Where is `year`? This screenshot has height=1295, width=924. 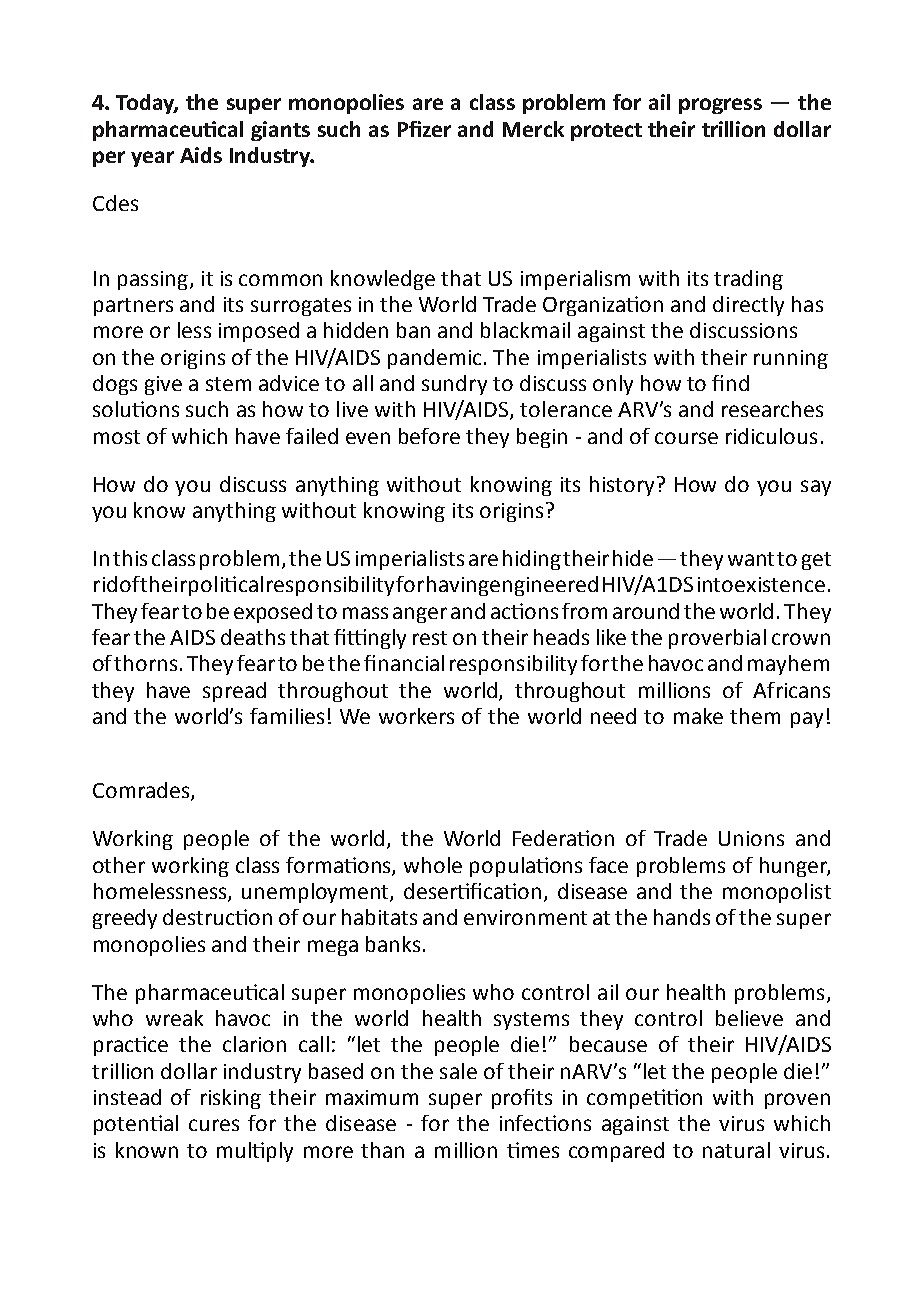
year is located at coordinates (152, 159).
